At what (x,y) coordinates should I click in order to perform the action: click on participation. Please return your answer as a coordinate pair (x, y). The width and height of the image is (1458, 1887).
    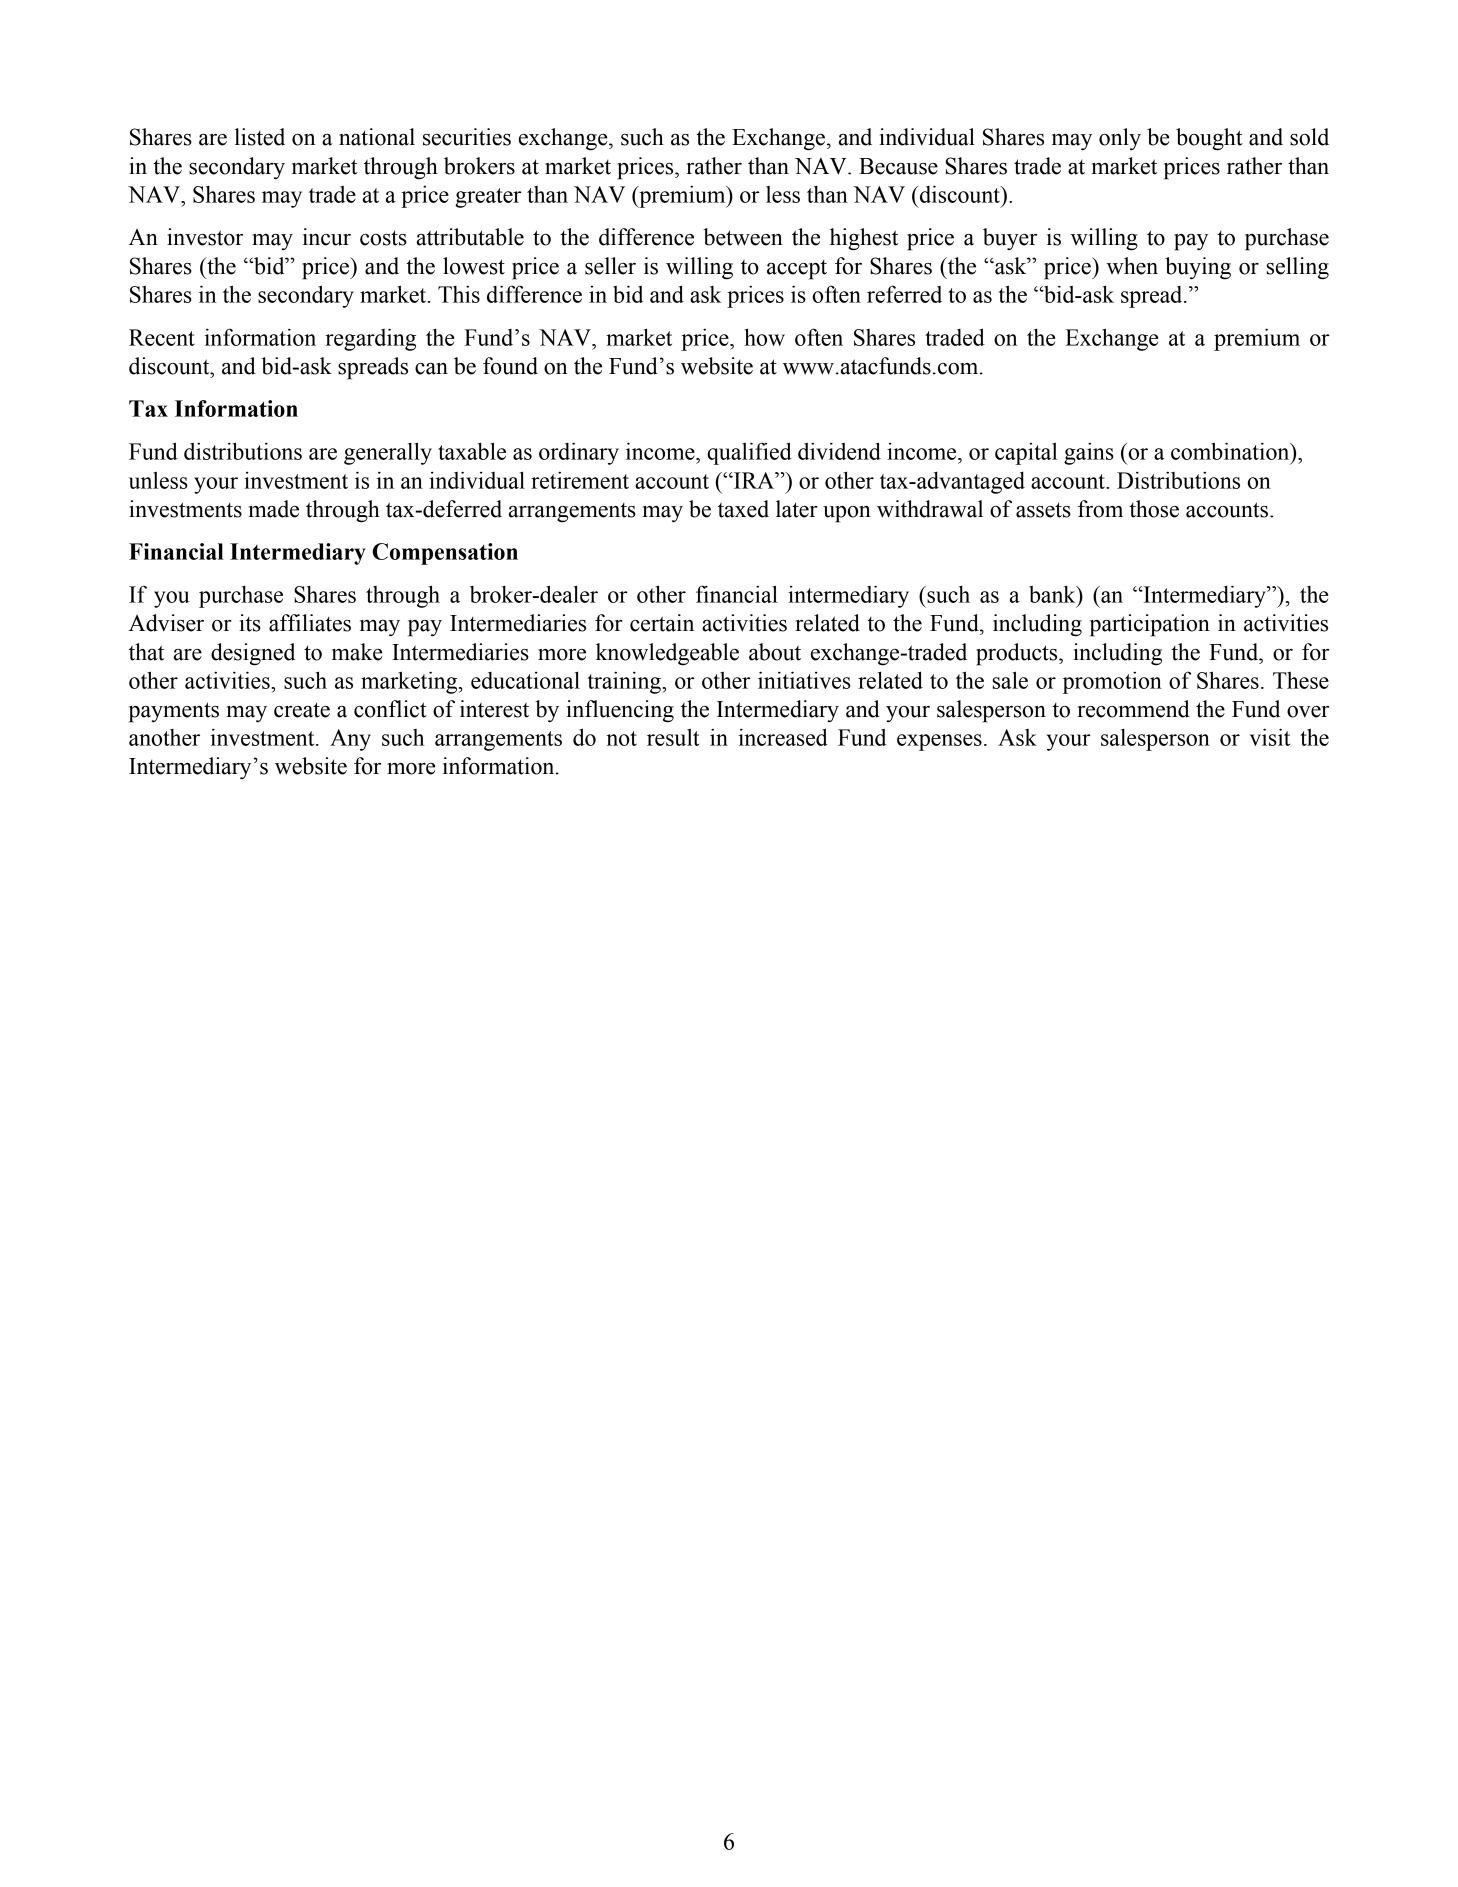
    Looking at the image, I should click on (1150, 625).
